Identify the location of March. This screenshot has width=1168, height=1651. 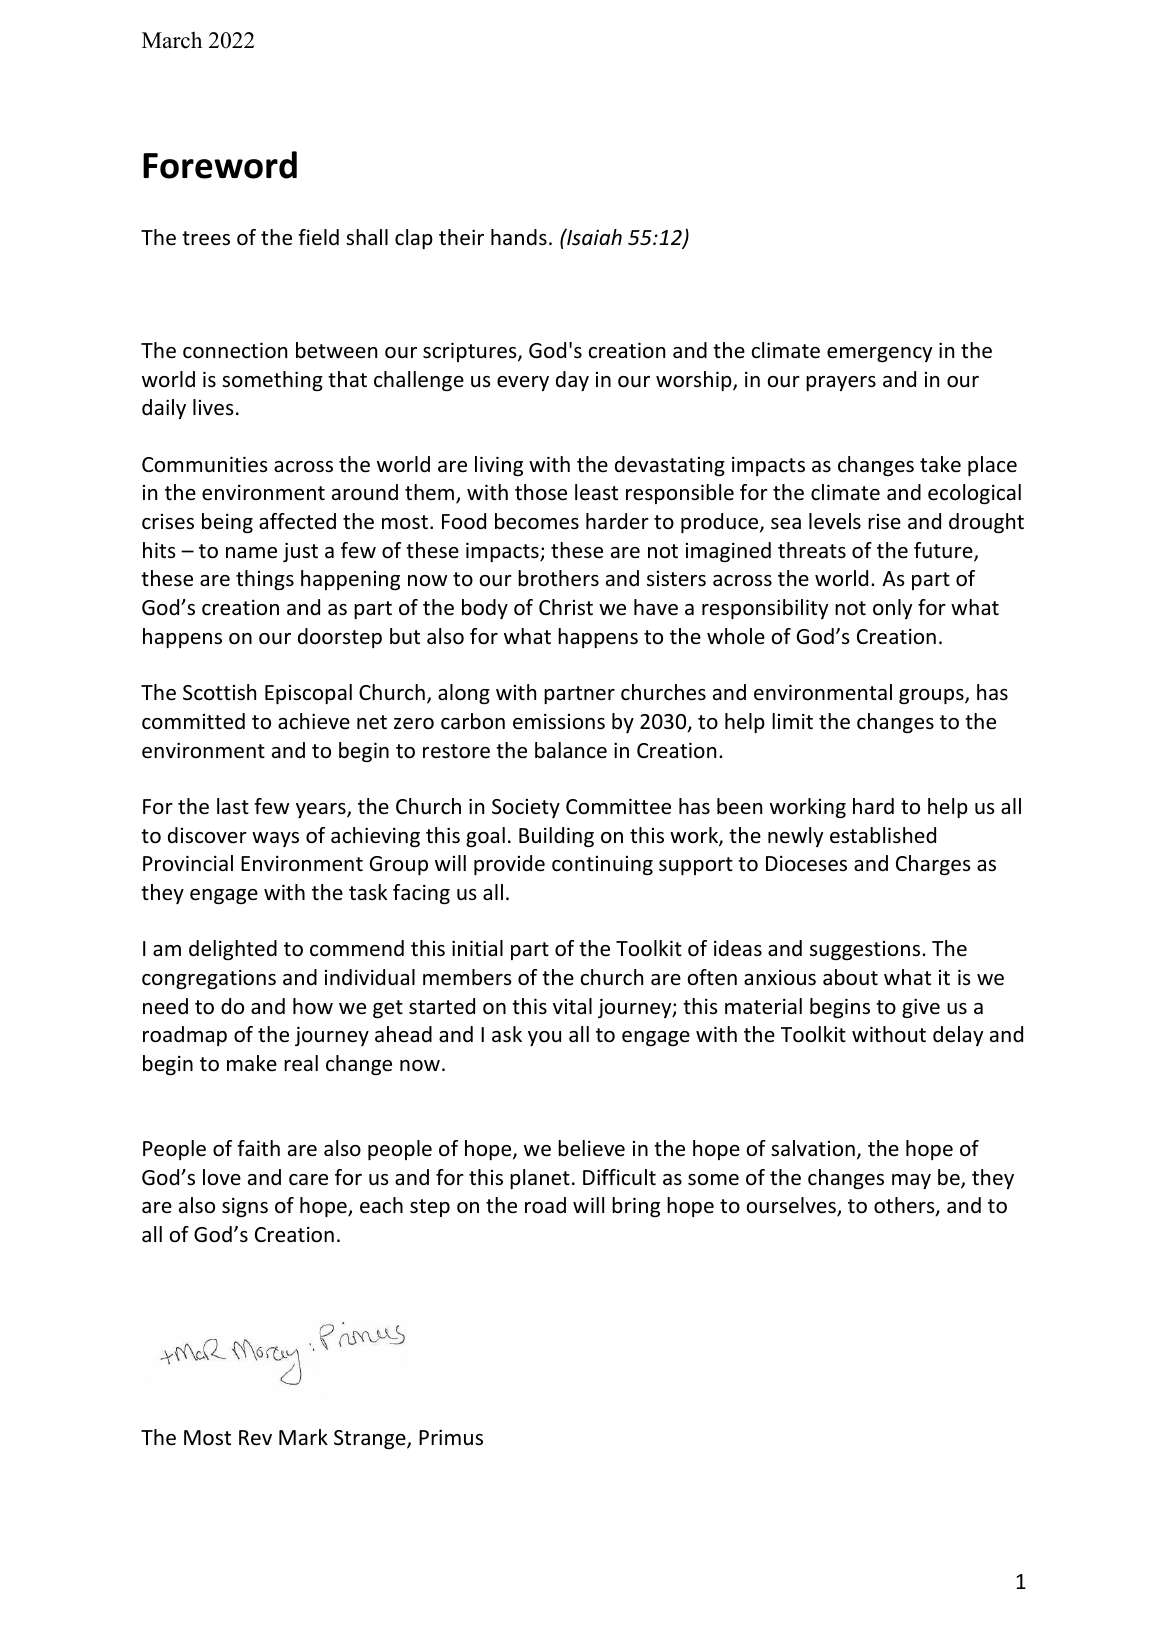
(172, 40).
